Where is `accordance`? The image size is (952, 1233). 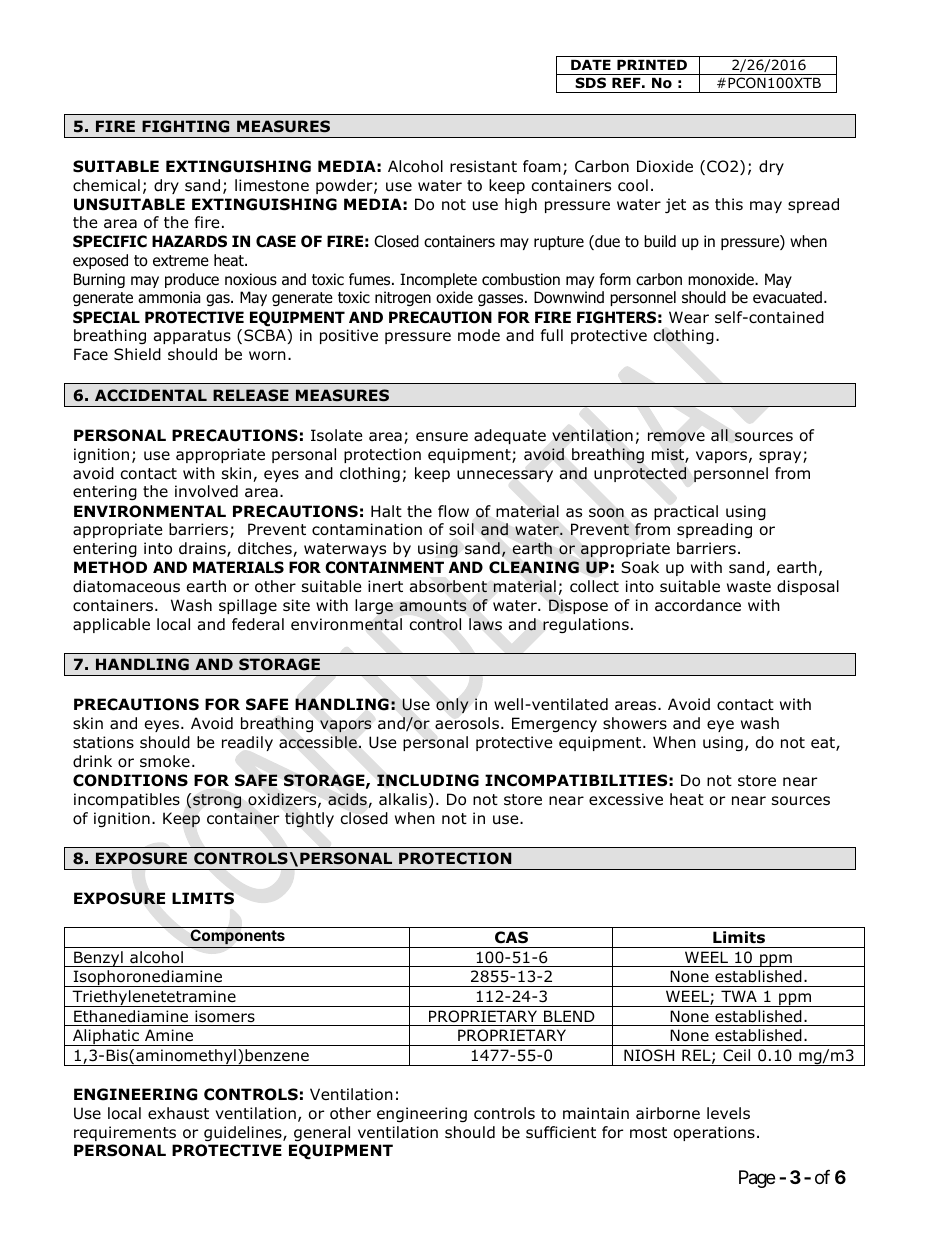
accordance is located at coordinates (698, 605).
